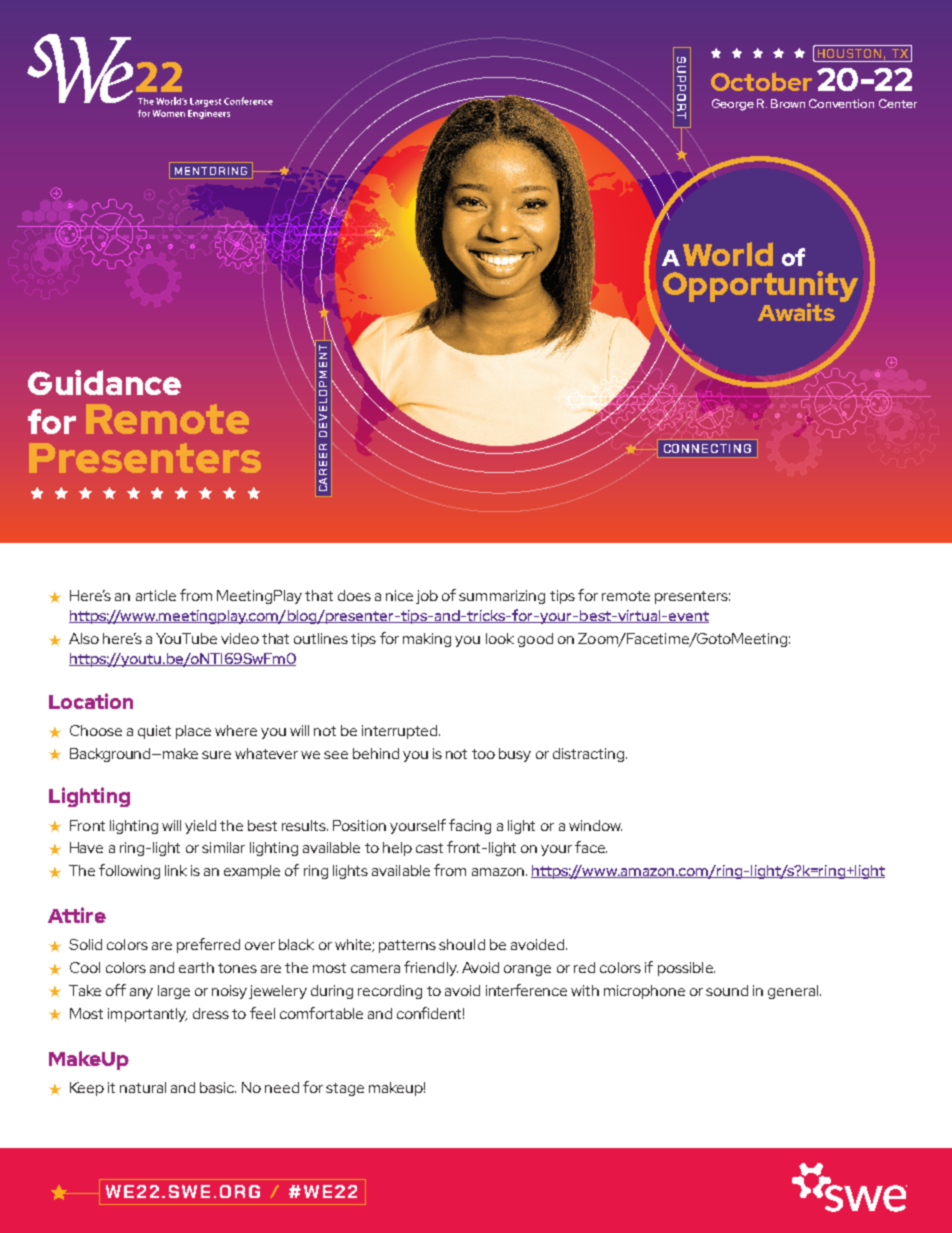 This screenshot has height=1233, width=952. I want to click on article, so click(156, 595).
